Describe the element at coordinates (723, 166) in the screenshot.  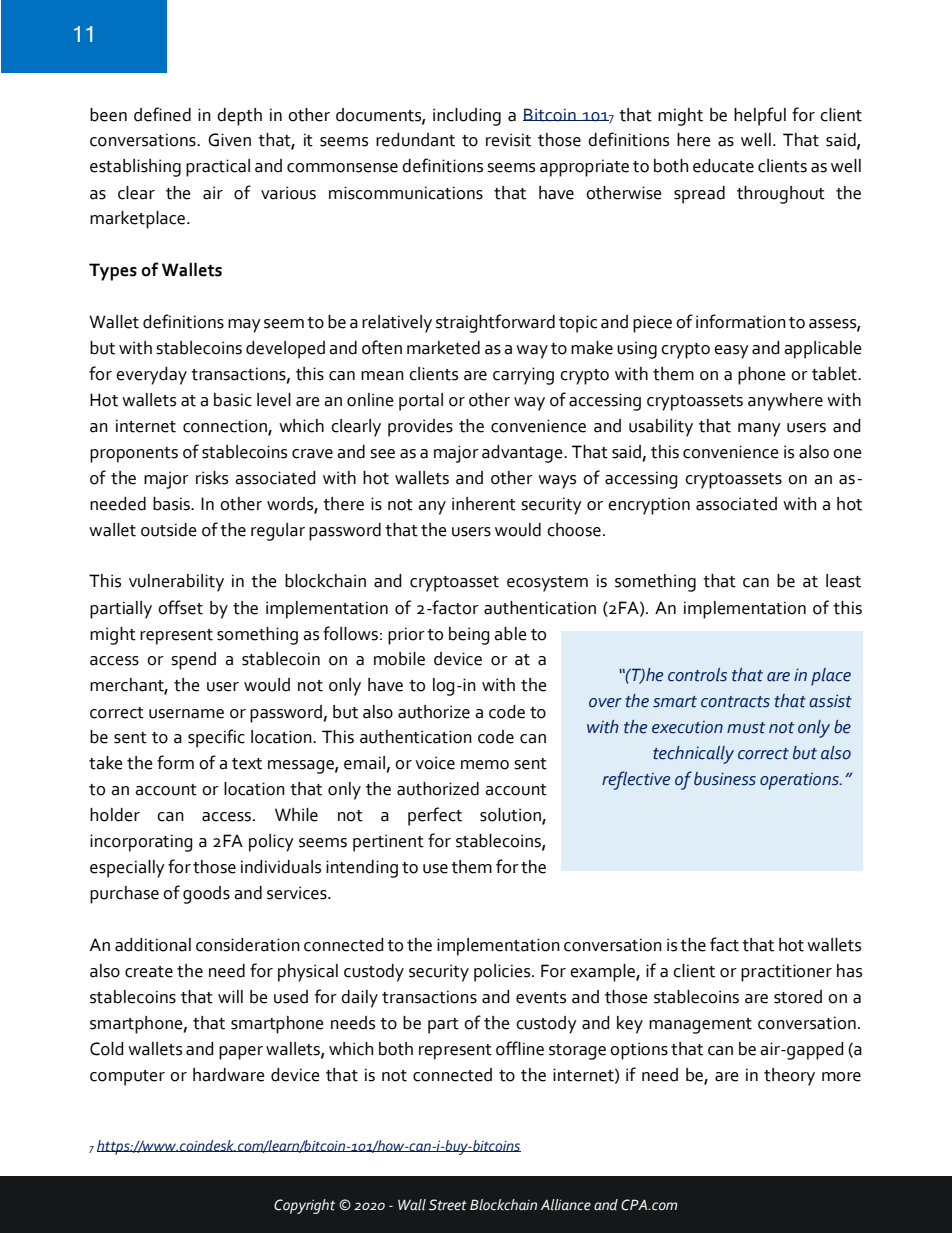
I see `educate` at that location.
